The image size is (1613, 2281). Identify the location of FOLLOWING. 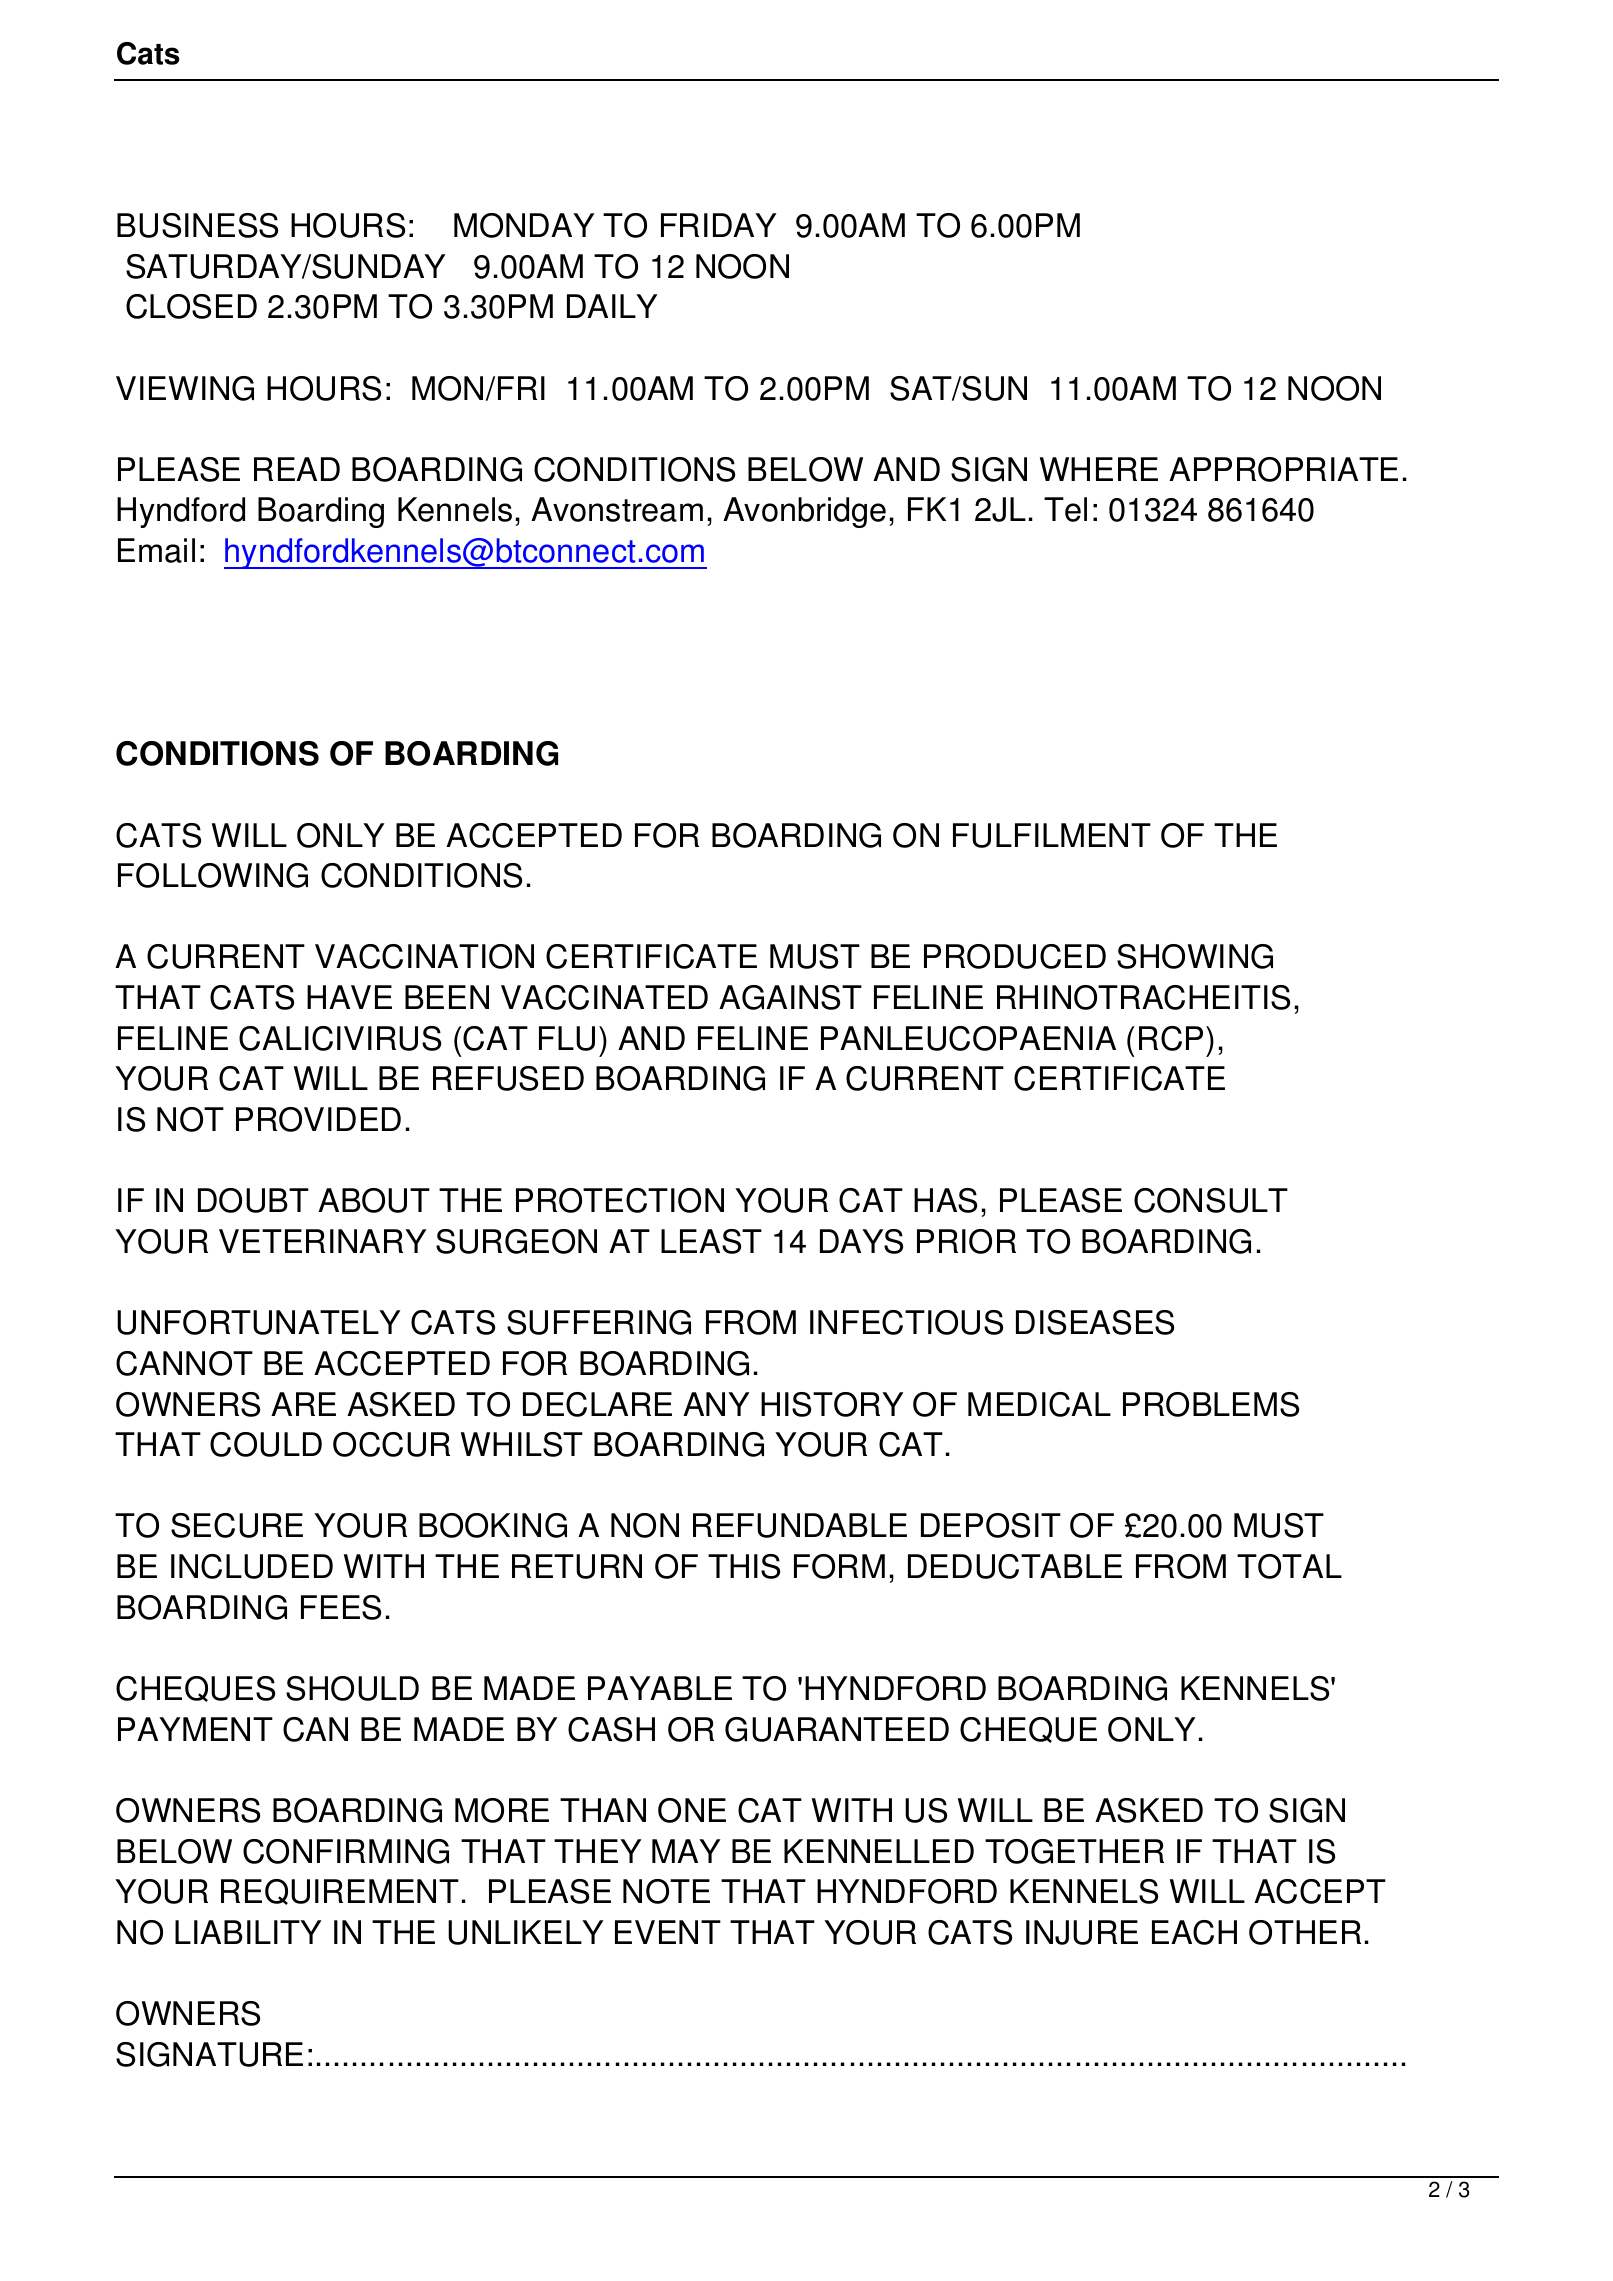
(213, 875).
